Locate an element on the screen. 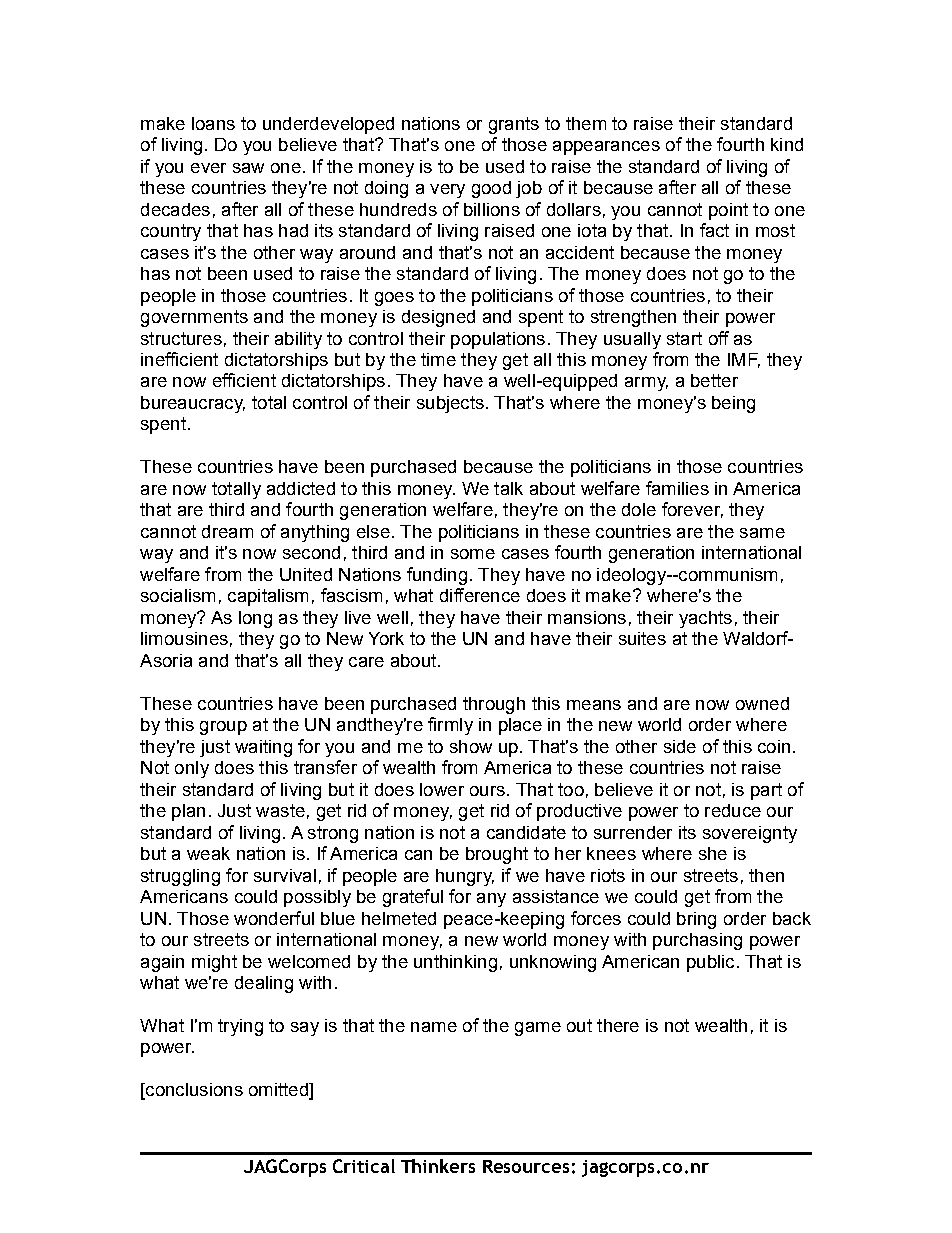 The height and width of the screenshot is (1233, 952). dream is located at coordinates (227, 531).
